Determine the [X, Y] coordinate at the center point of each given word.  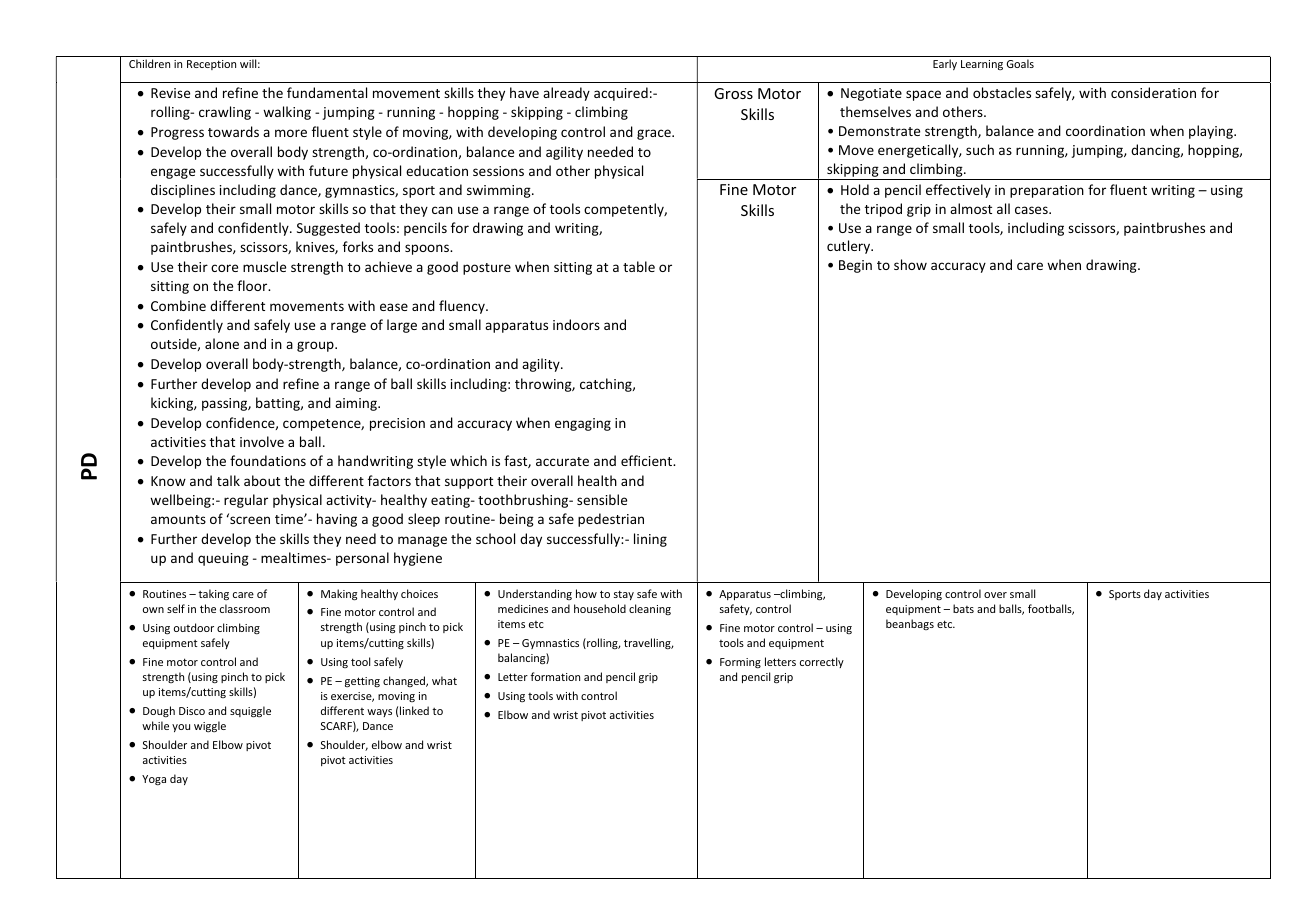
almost [971, 208]
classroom [245, 608]
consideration [1153, 92]
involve [262, 441]
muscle [264, 266]
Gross [733, 93]
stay [624, 595]
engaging [583, 424]
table [639, 266]
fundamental [327, 92]
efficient [647, 460]
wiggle [210, 726]
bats [963, 608]
